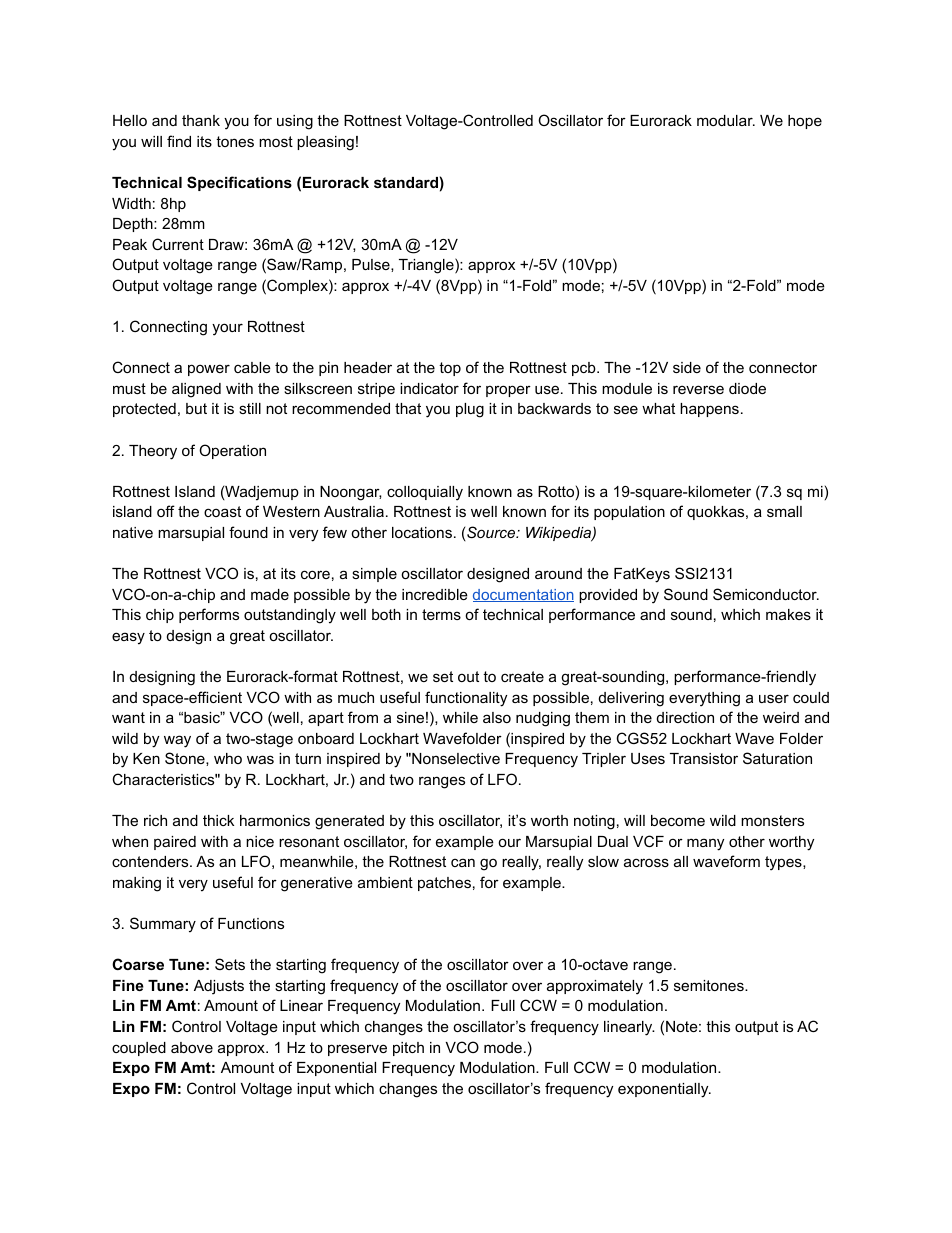  Describe the element at coordinates (408, 1049) in the screenshot. I see `pitch` at that location.
